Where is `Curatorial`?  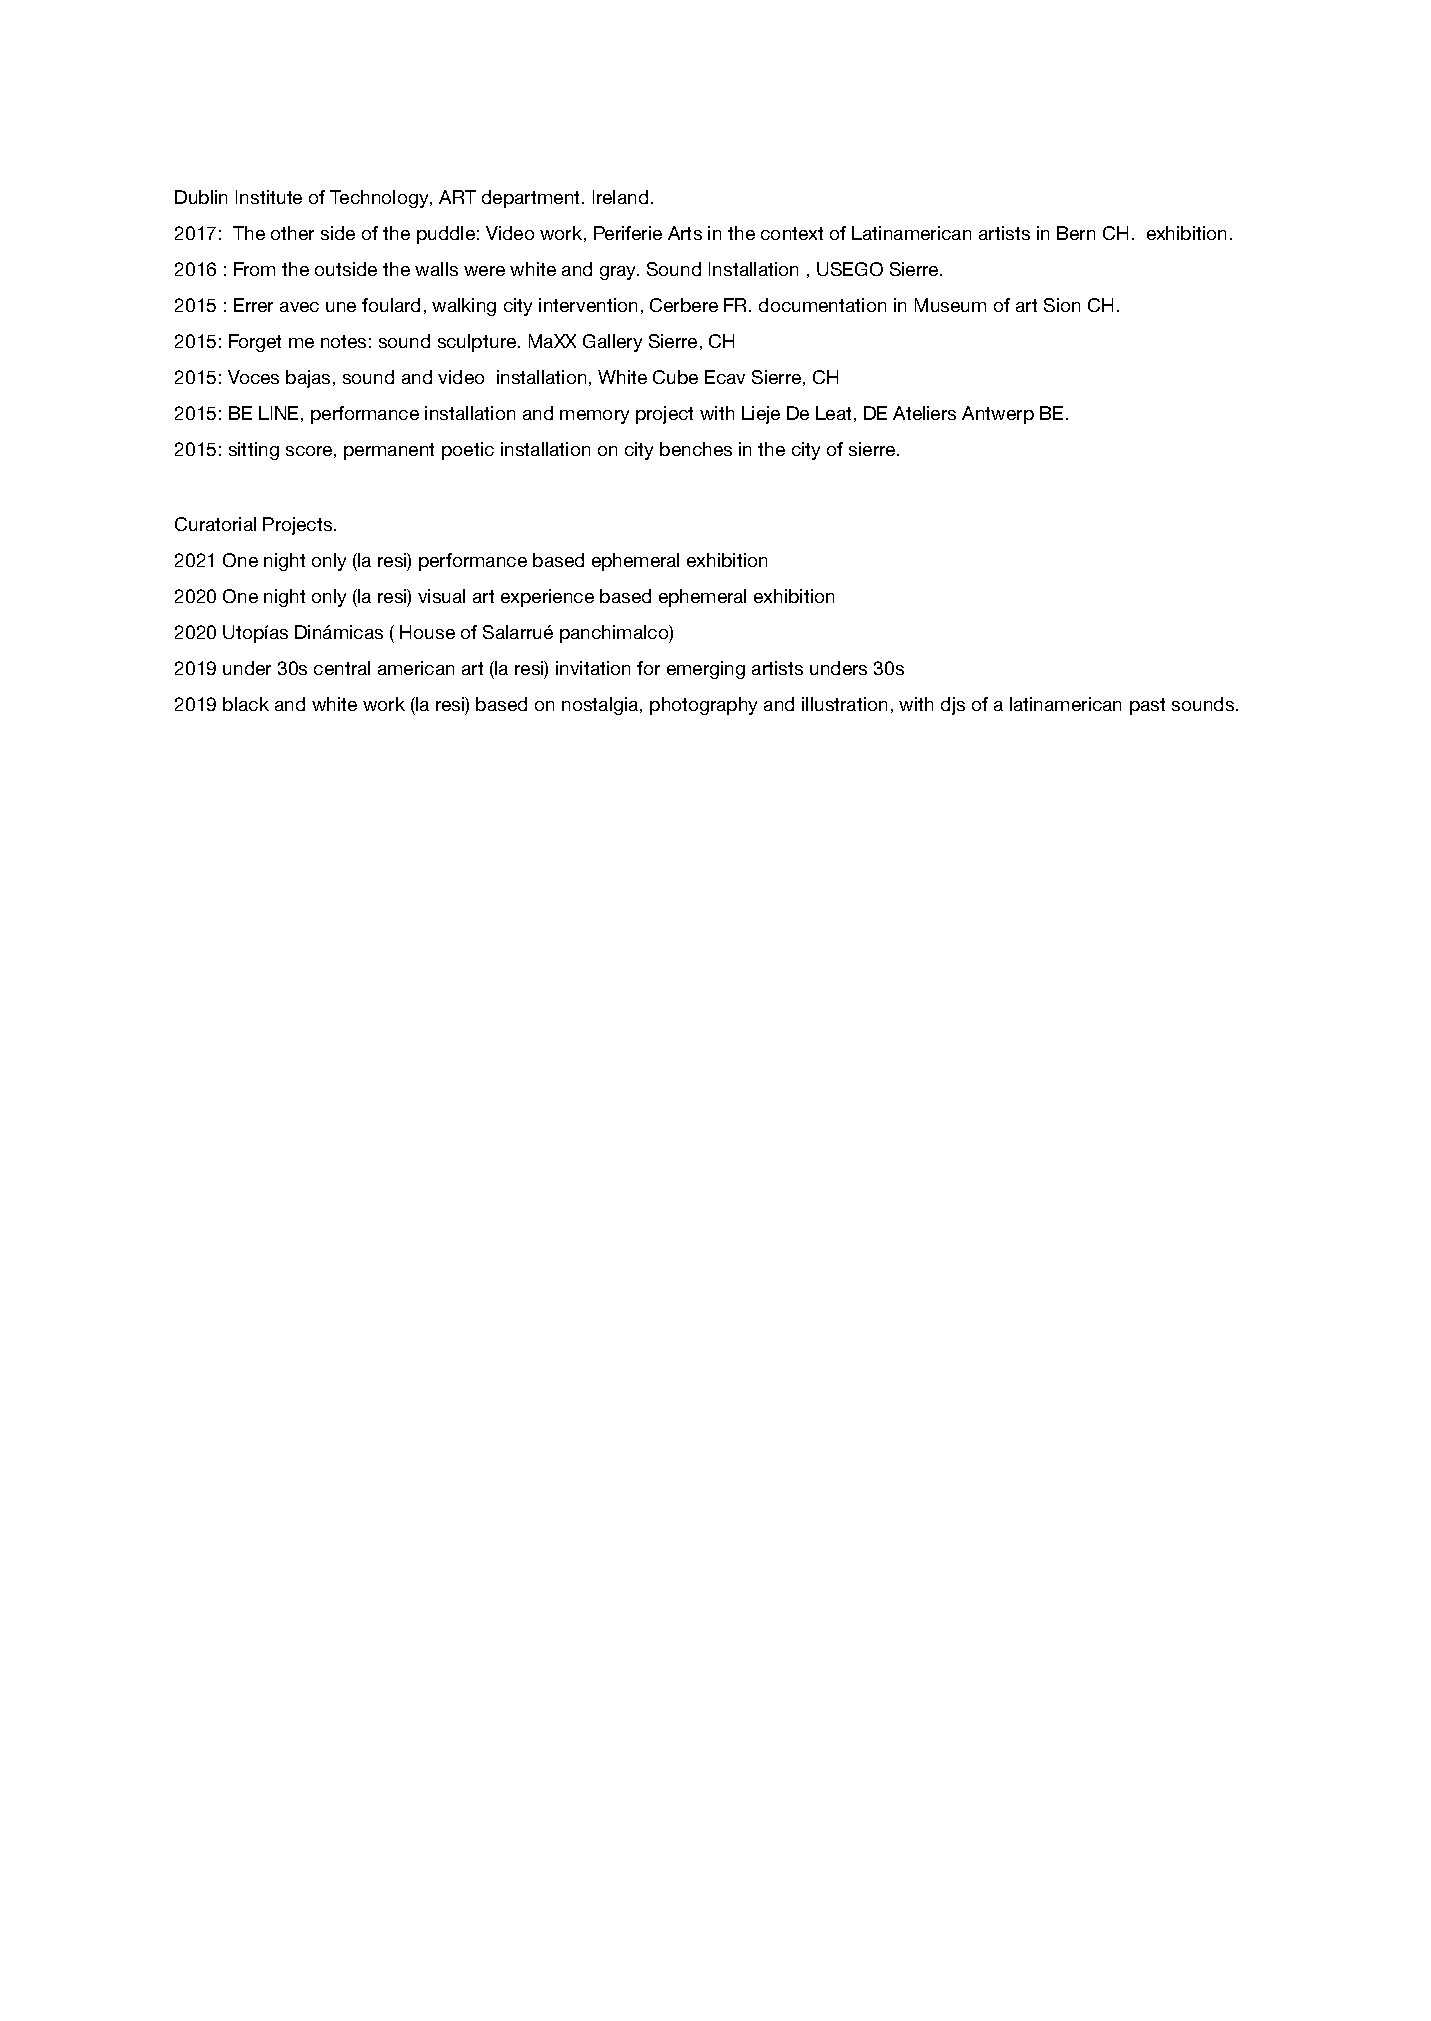 Curatorial is located at coordinates (215, 524).
